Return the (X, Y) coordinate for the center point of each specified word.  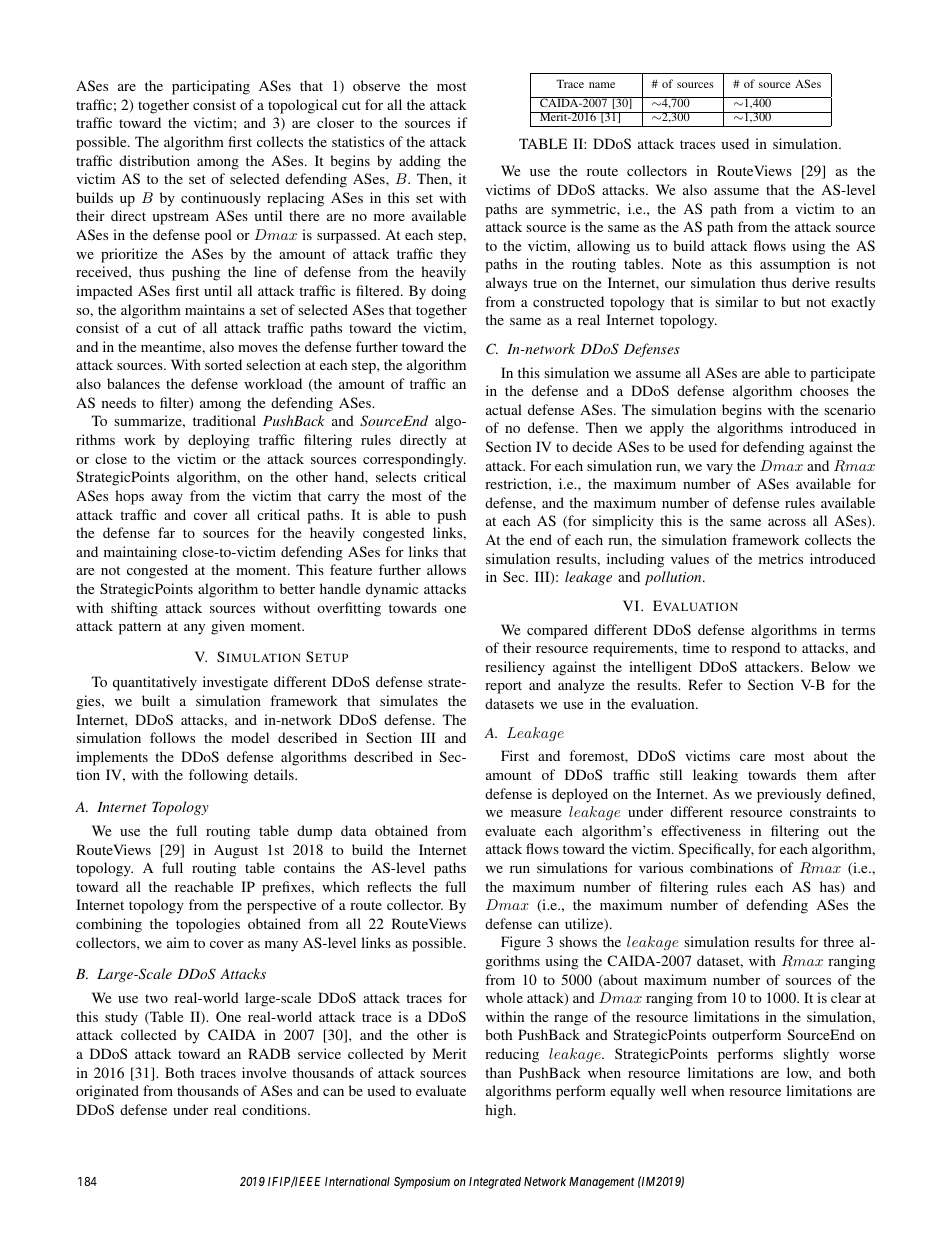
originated (107, 1092)
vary (719, 469)
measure (536, 813)
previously (789, 795)
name (602, 85)
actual (504, 409)
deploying (219, 441)
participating (211, 87)
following (218, 776)
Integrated (495, 1183)
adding (420, 162)
